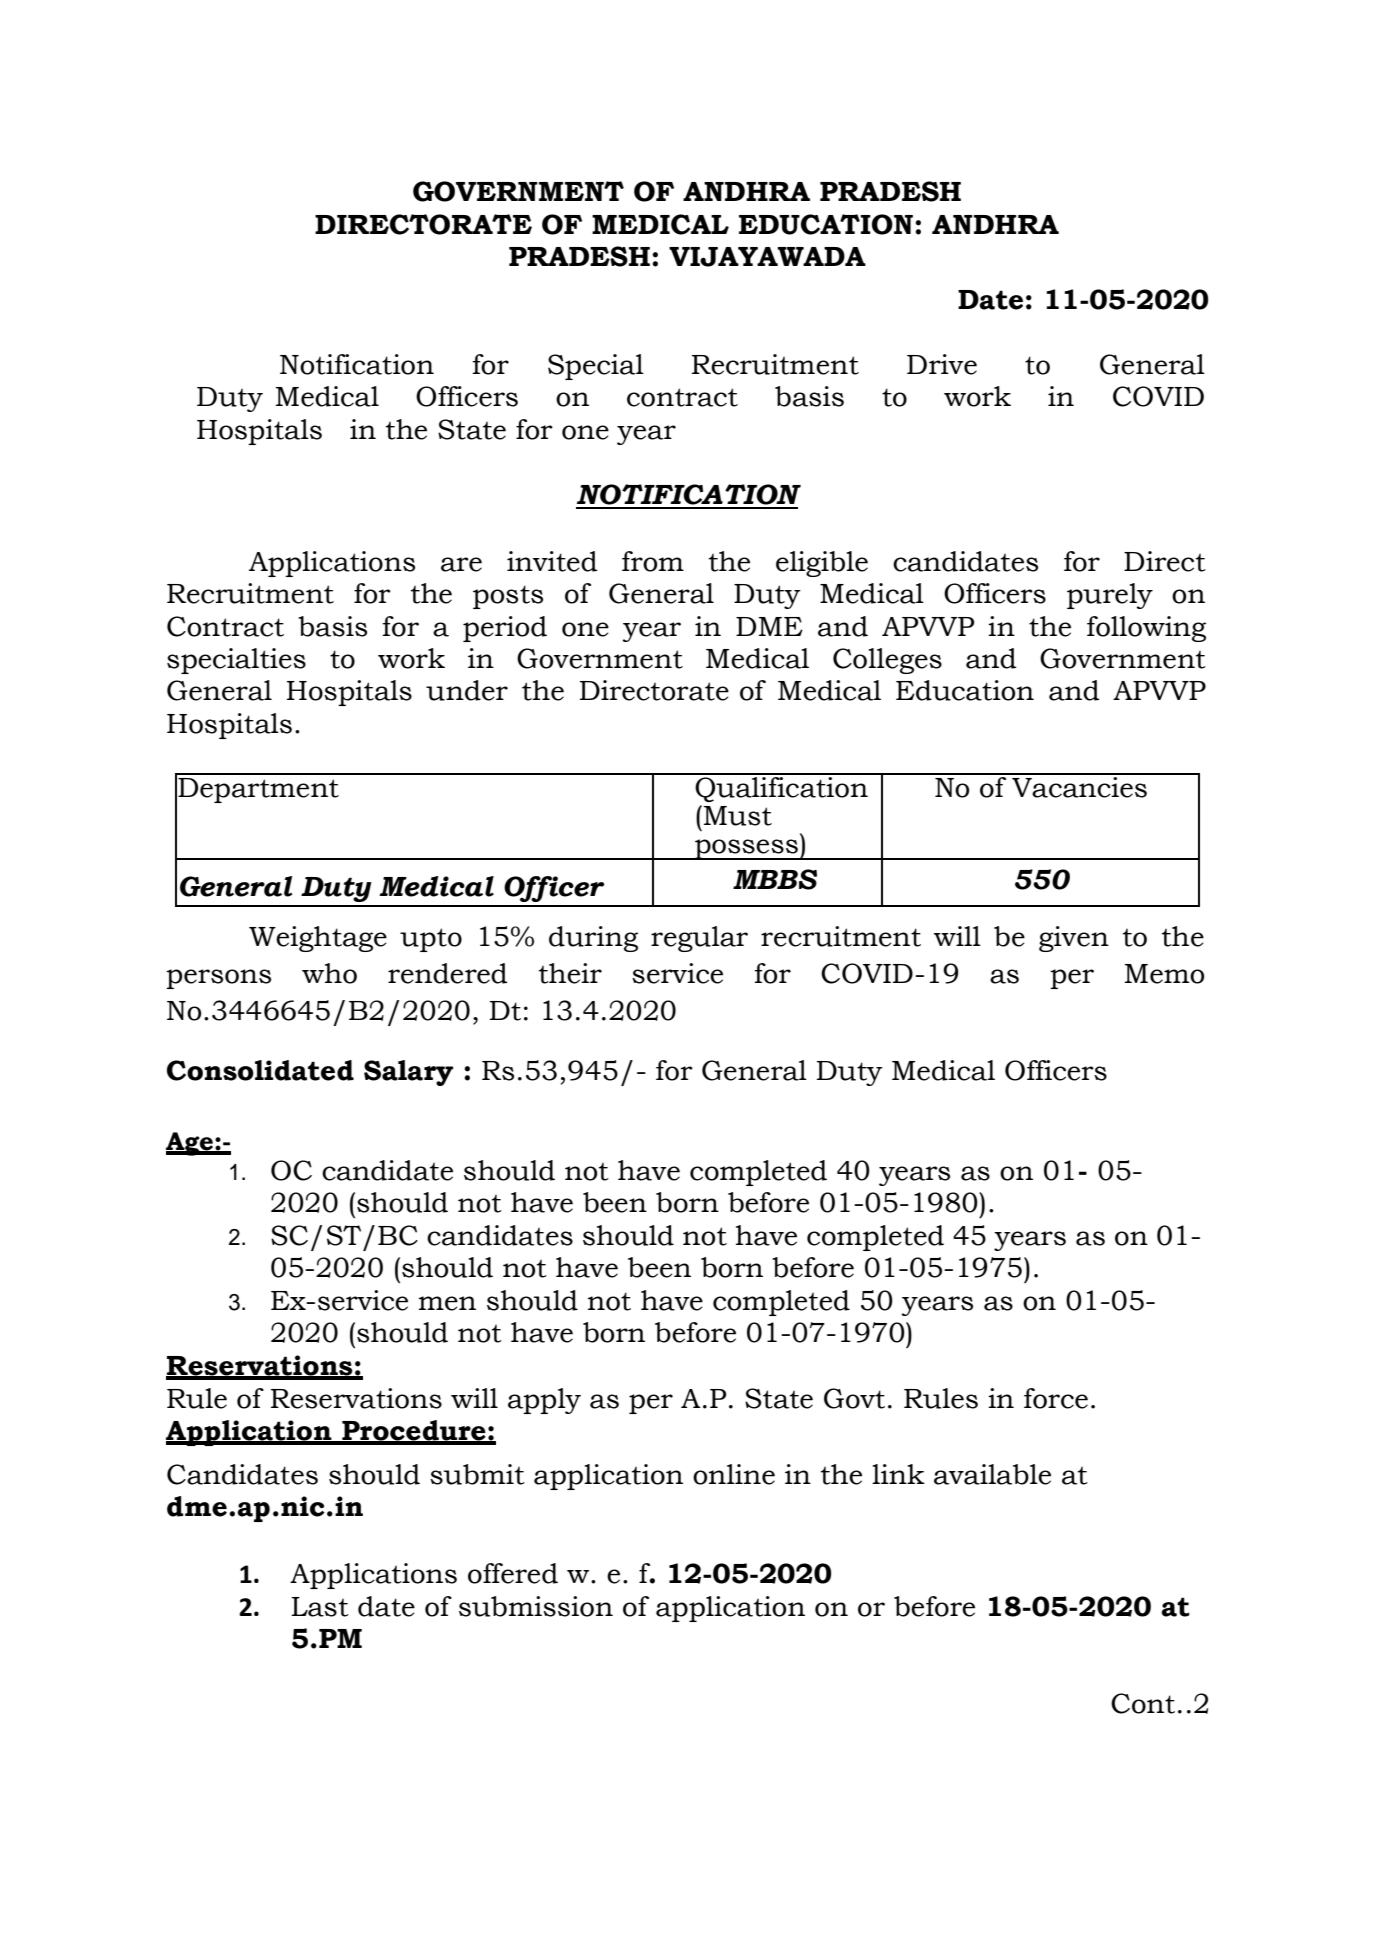  Describe the element at coordinates (461, 564) in the image. I see `are` at that location.
